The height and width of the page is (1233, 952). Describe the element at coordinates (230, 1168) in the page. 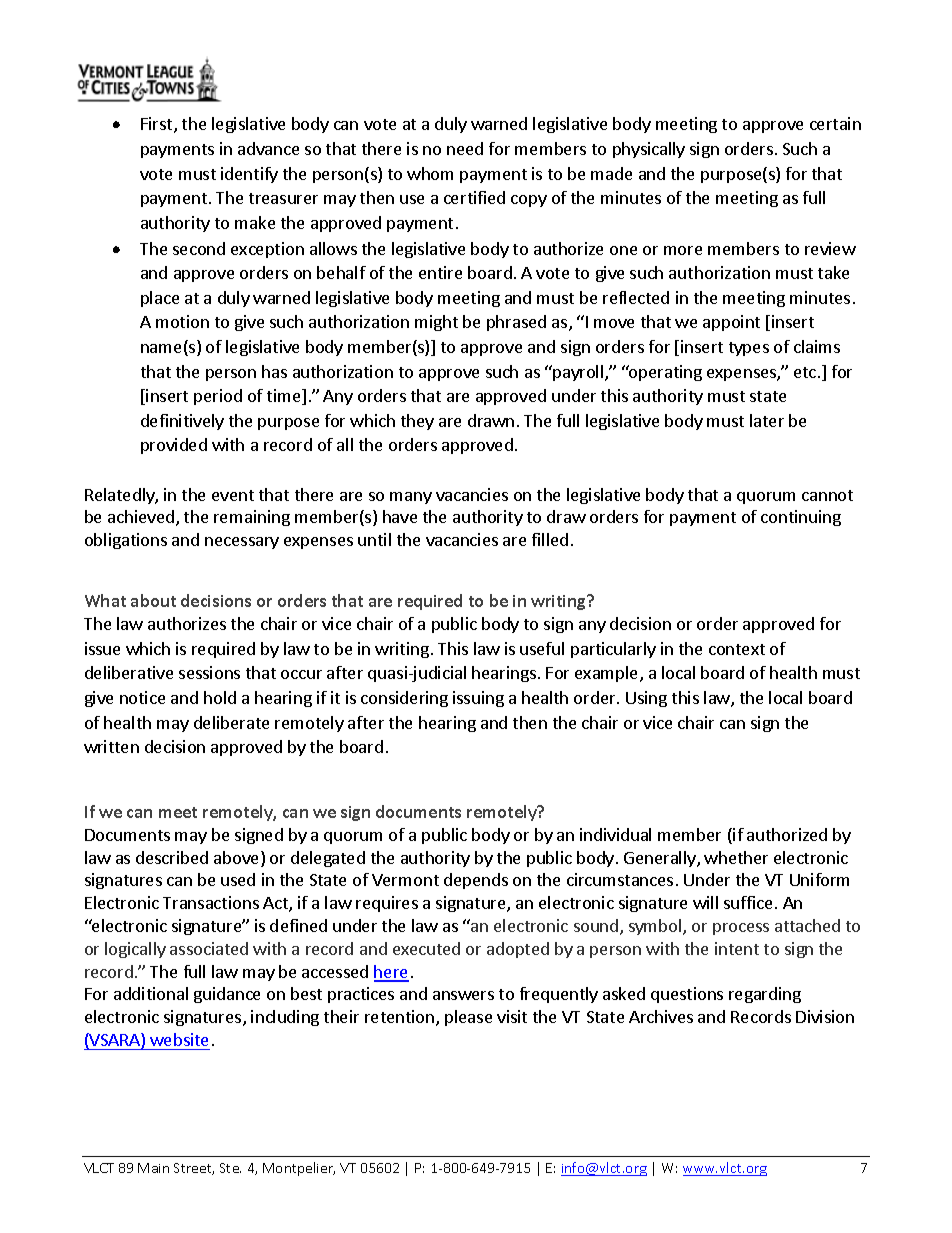

I see `Ste` at that location.
